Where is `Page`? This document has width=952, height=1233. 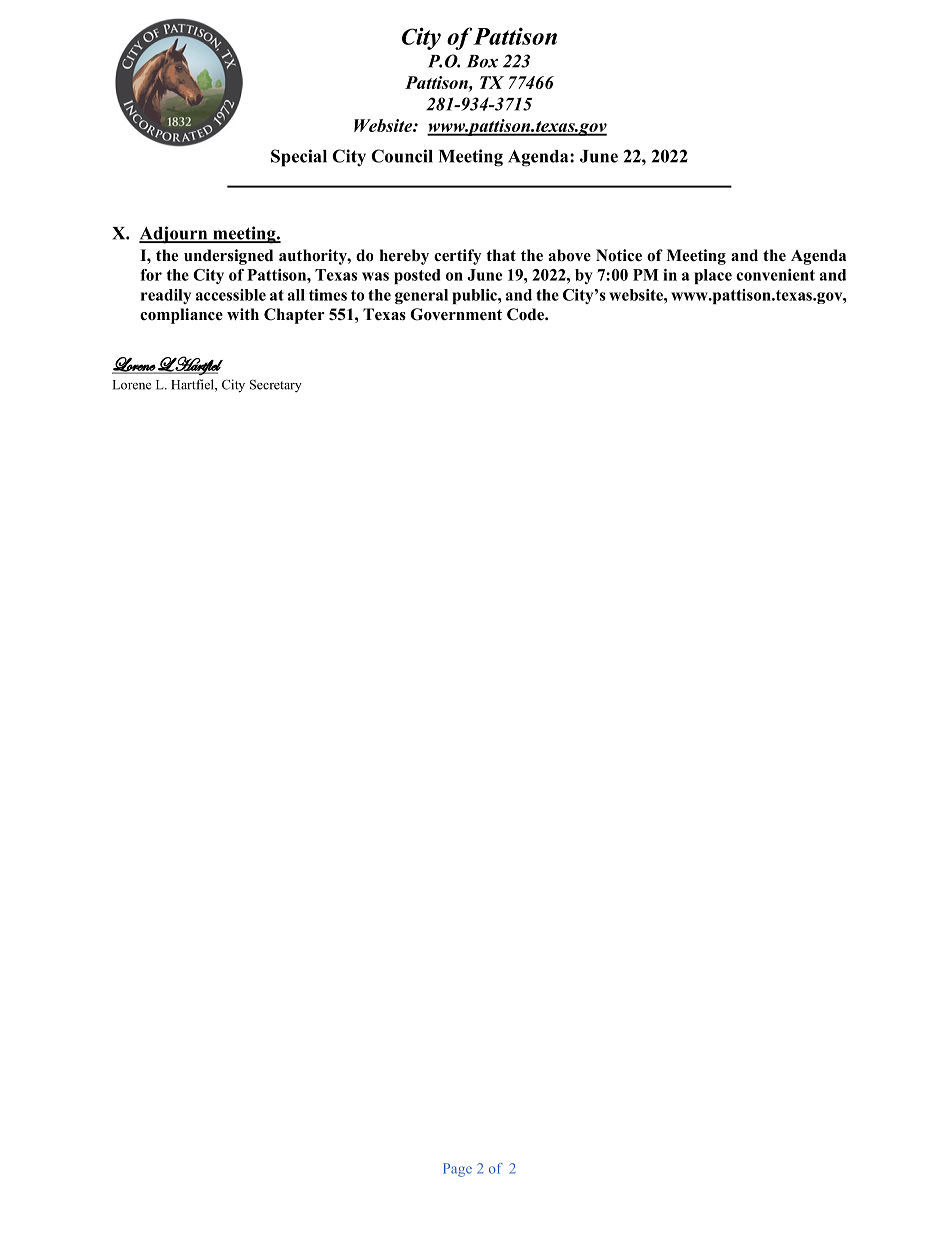
Page is located at coordinates (457, 1170).
